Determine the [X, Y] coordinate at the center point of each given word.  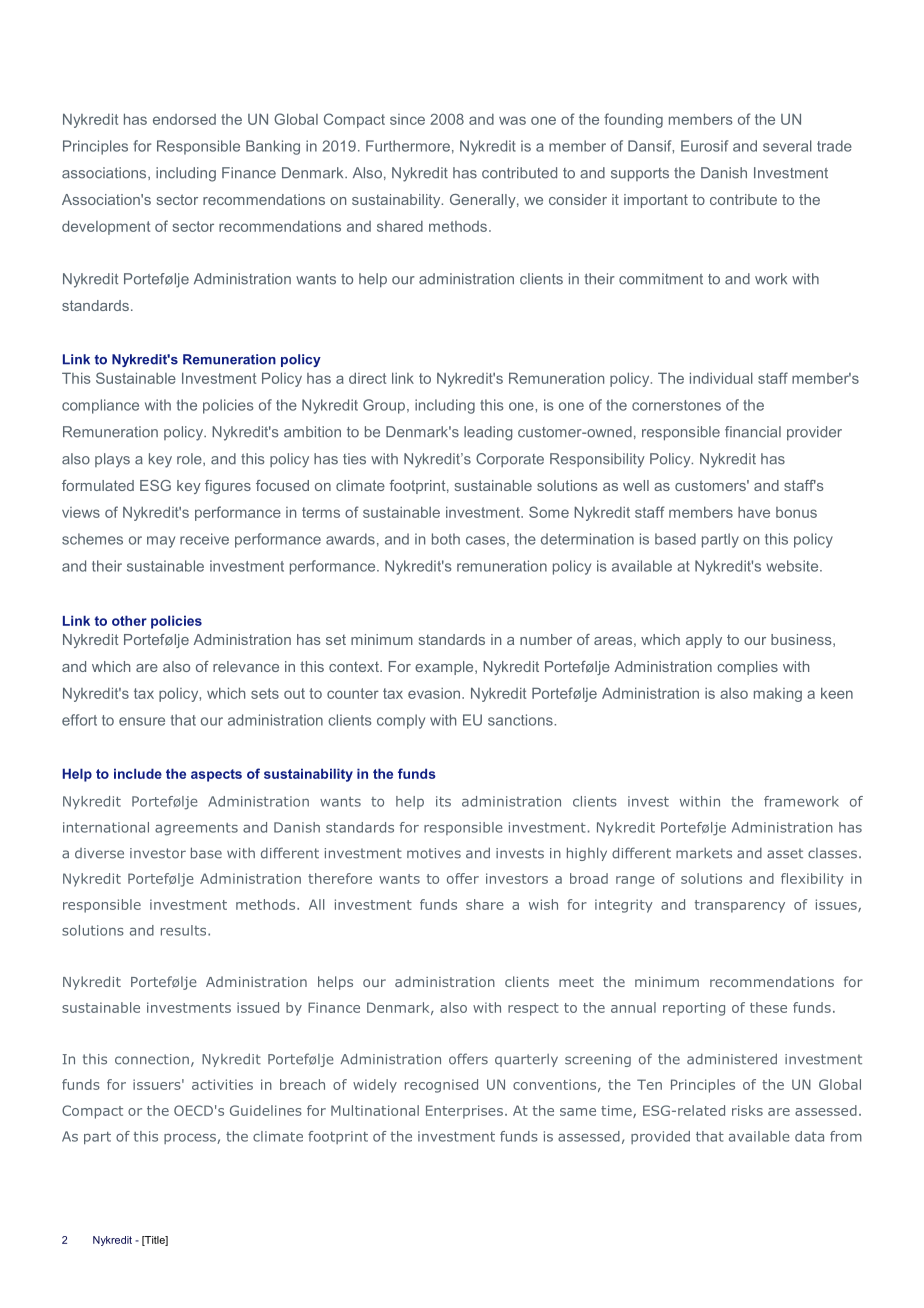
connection [152, 1059]
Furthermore [408, 146]
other [129, 620]
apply [704, 641]
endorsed [184, 119]
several [787, 146]
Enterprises [464, 1112]
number [546, 639]
